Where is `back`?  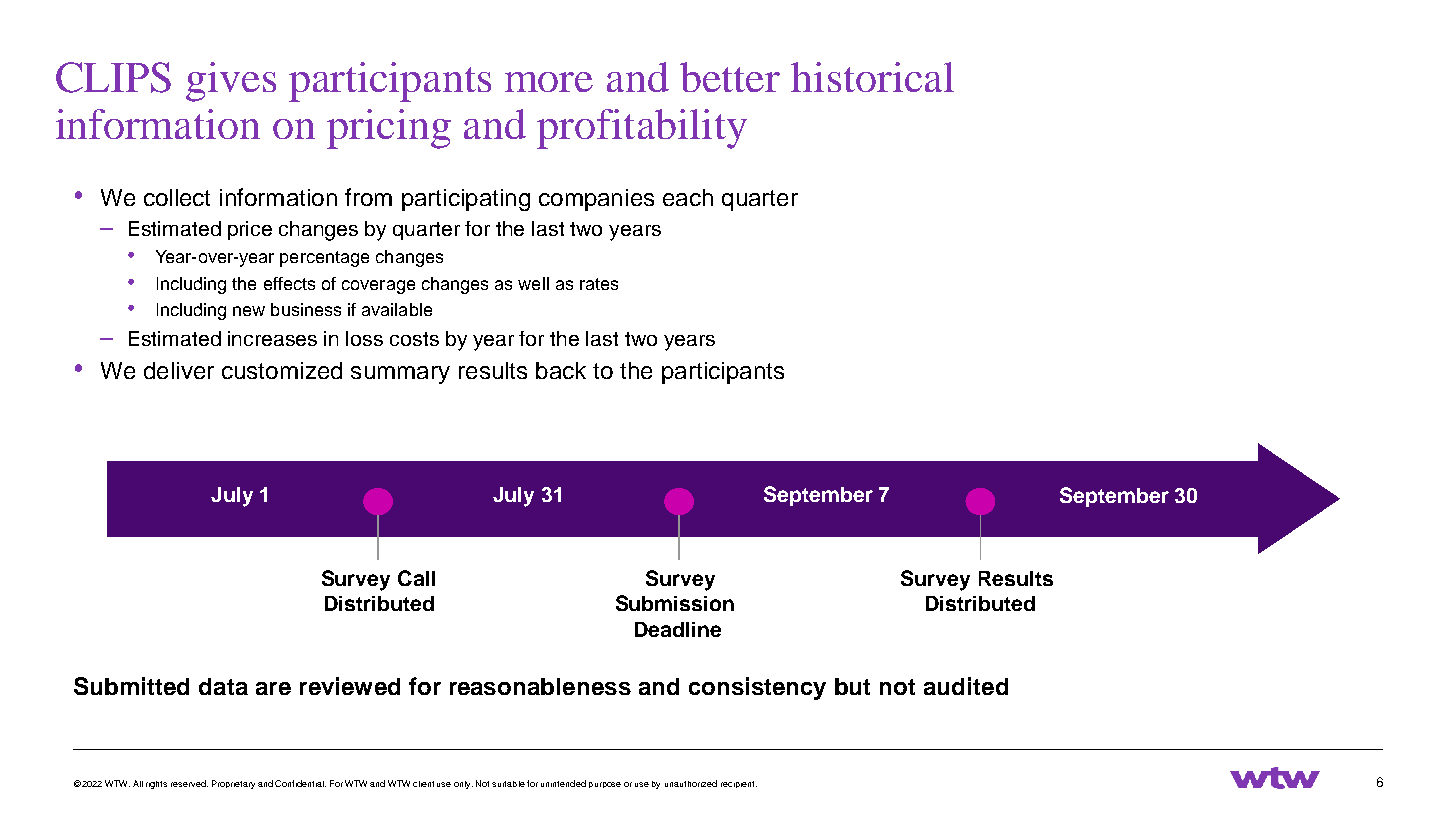
back is located at coordinates (561, 370).
